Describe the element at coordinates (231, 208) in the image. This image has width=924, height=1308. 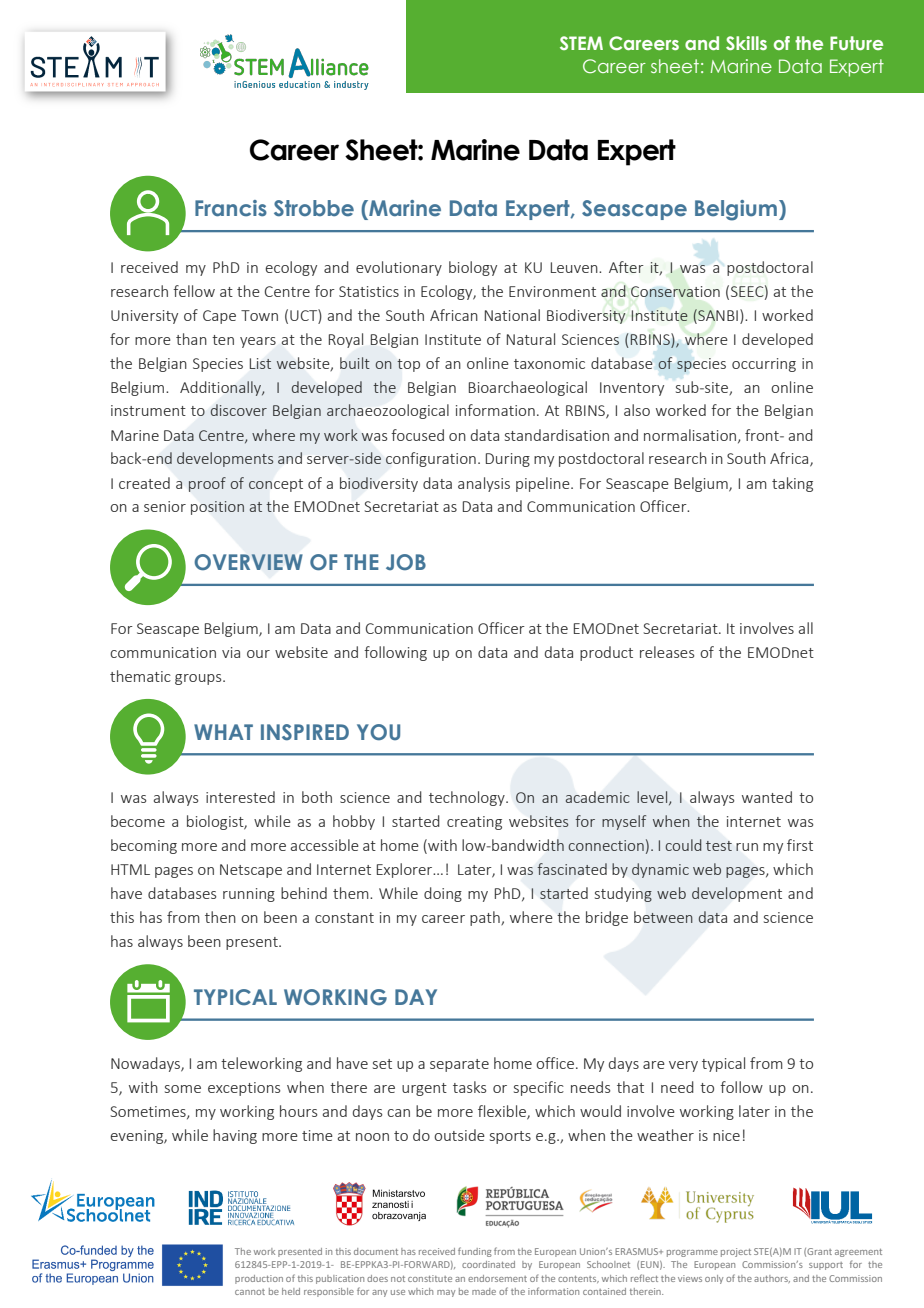
I see `Francis` at that location.
